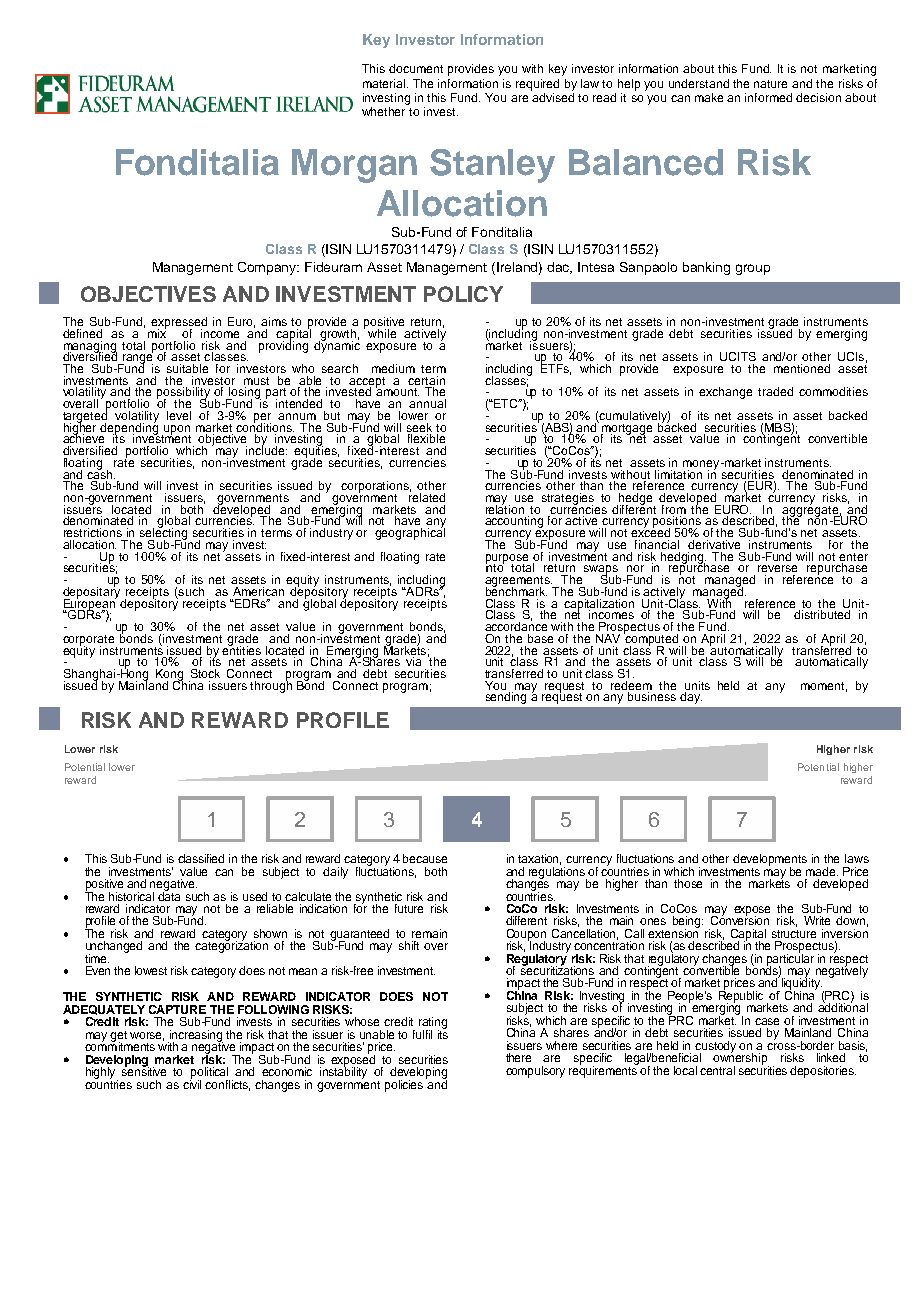  What do you see at coordinates (540, 638) in the screenshot?
I see `base` at bounding box center [540, 638].
